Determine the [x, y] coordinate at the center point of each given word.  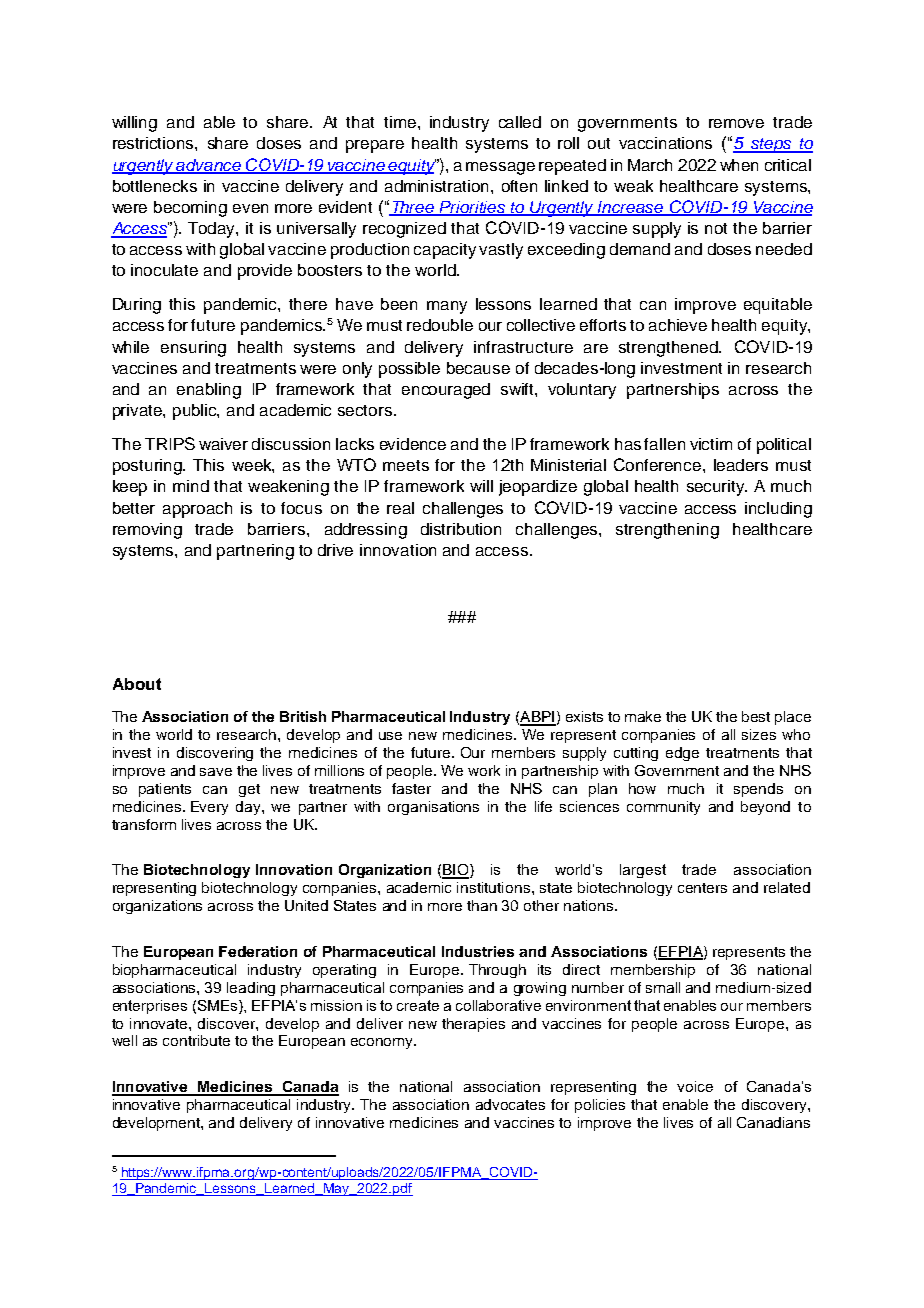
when [739, 165]
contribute [196, 1040]
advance [209, 166]
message [500, 168]
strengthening [667, 531]
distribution [461, 529]
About [137, 684]
